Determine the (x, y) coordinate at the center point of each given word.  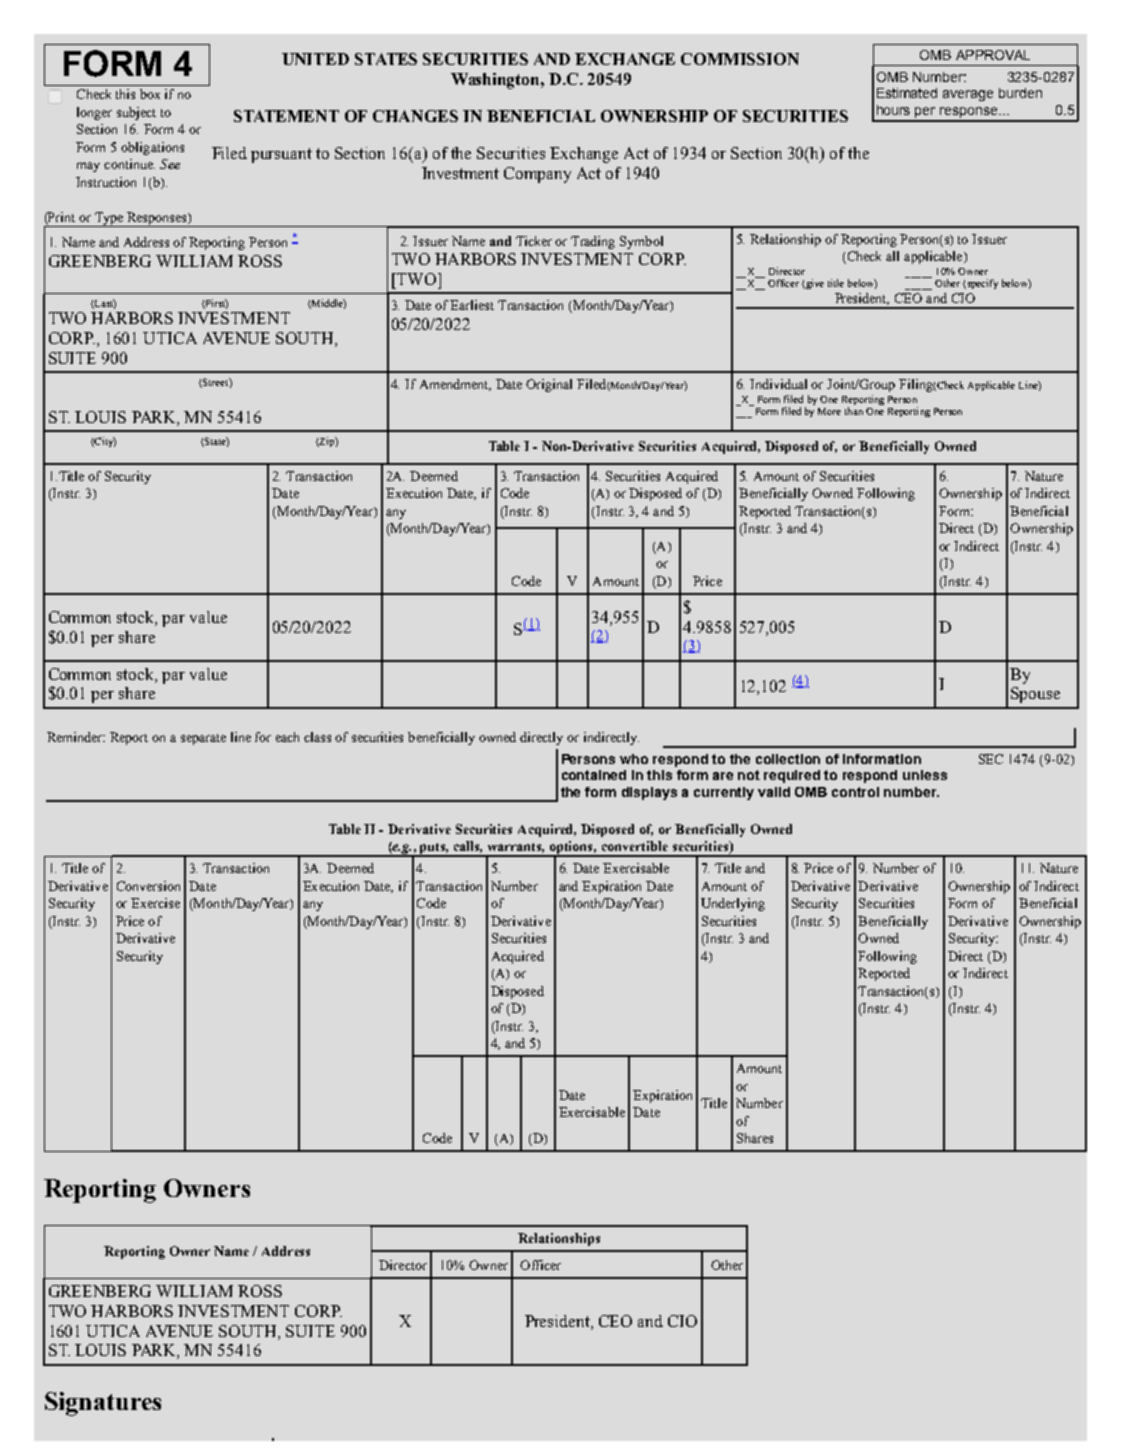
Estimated (907, 93)
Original (549, 385)
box (150, 94)
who (634, 759)
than (854, 411)
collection (788, 759)
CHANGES (415, 116)
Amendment (455, 385)
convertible (635, 846)
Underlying (733, 904)
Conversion (148, 886)
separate (203, 739)
